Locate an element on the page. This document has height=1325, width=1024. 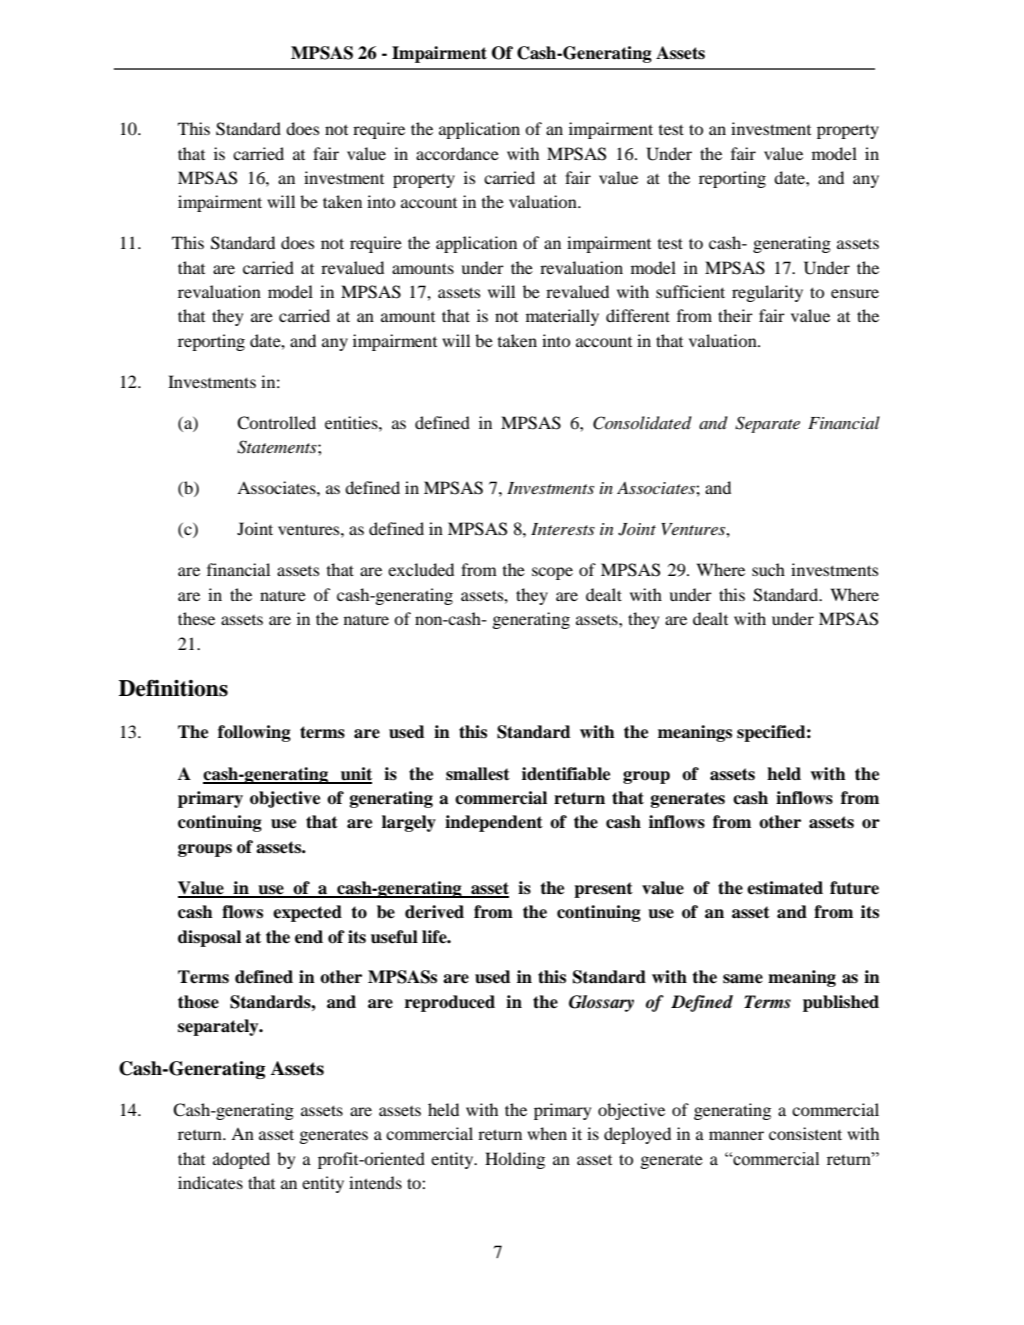
accordance is located at coordinates (457, 153).
